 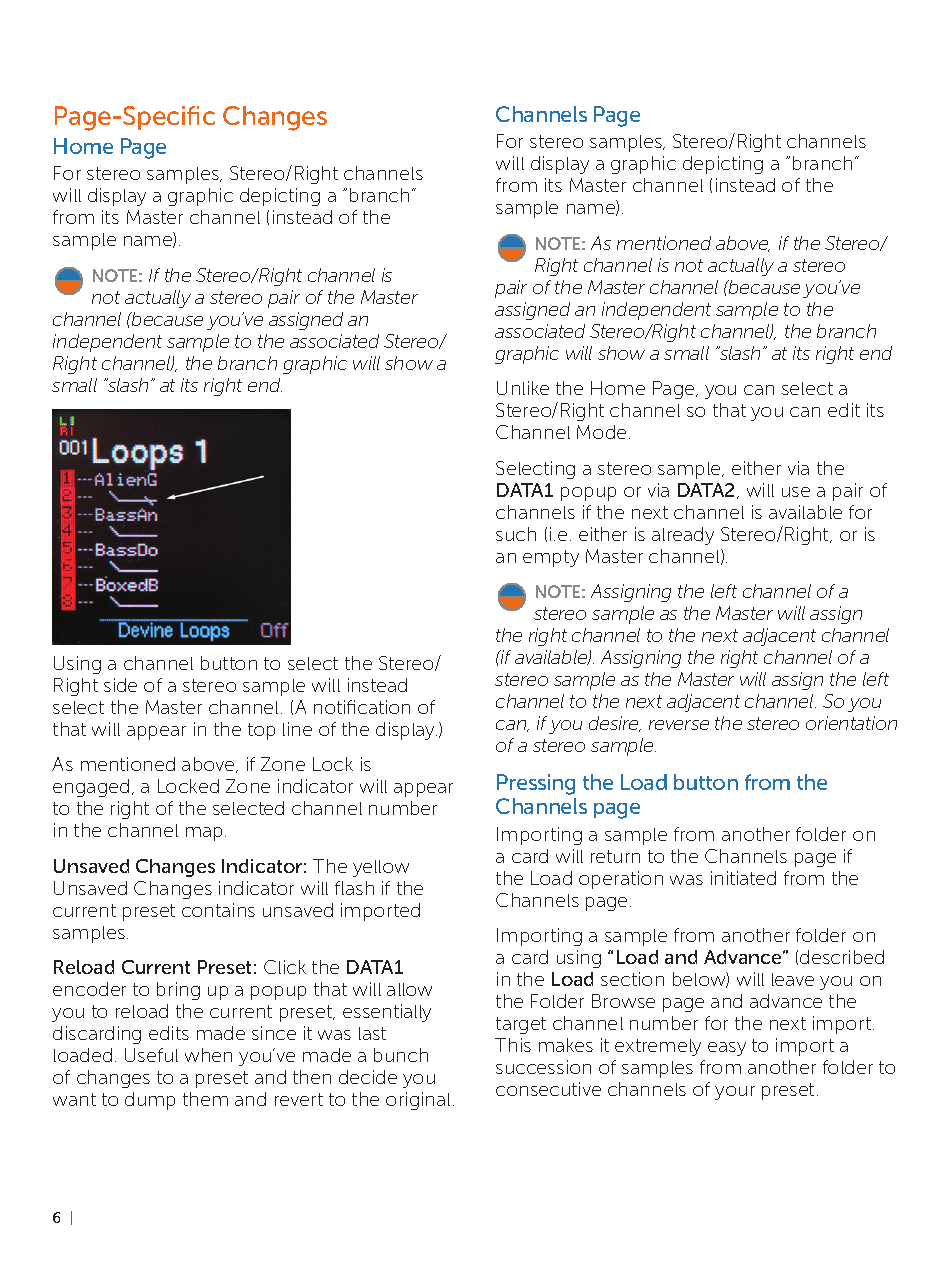 What do you see at coordinates (683, 536) in the document?
I see `already` at bounding box center [683, 536].
